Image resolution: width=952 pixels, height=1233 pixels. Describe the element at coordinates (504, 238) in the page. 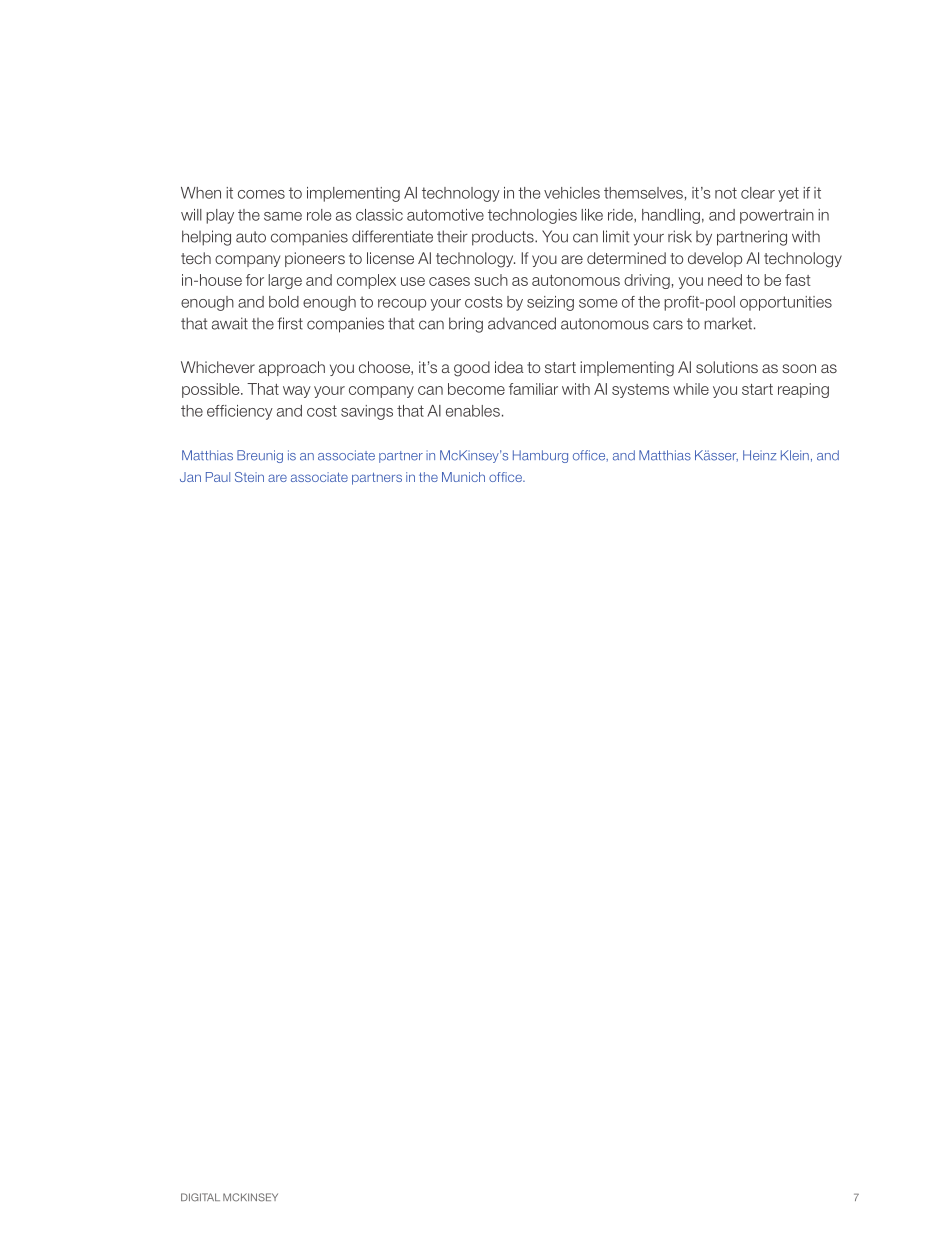

I see `products` at that location.
